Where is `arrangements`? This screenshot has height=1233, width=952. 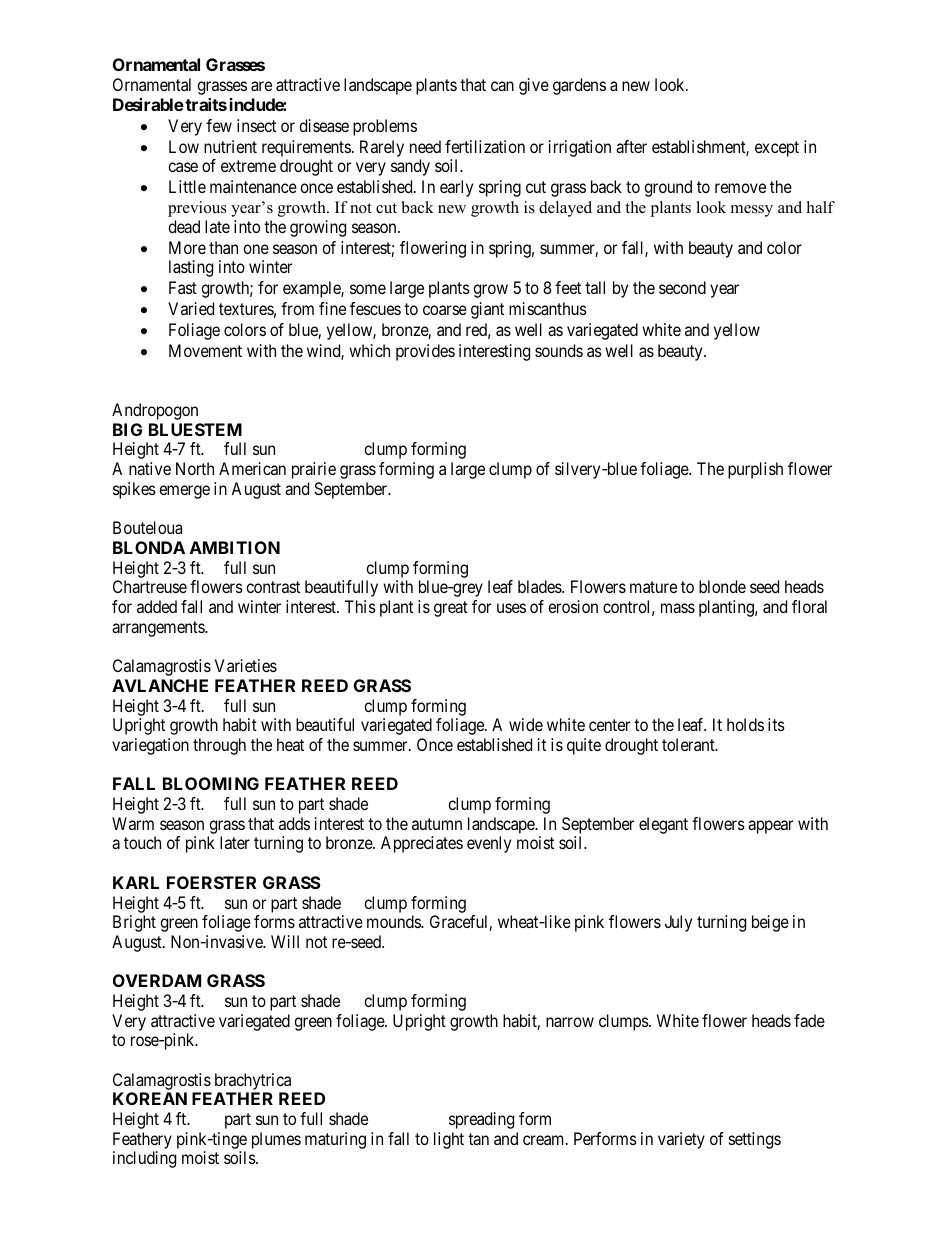 arrangements is located at coordinates (159, 629).
